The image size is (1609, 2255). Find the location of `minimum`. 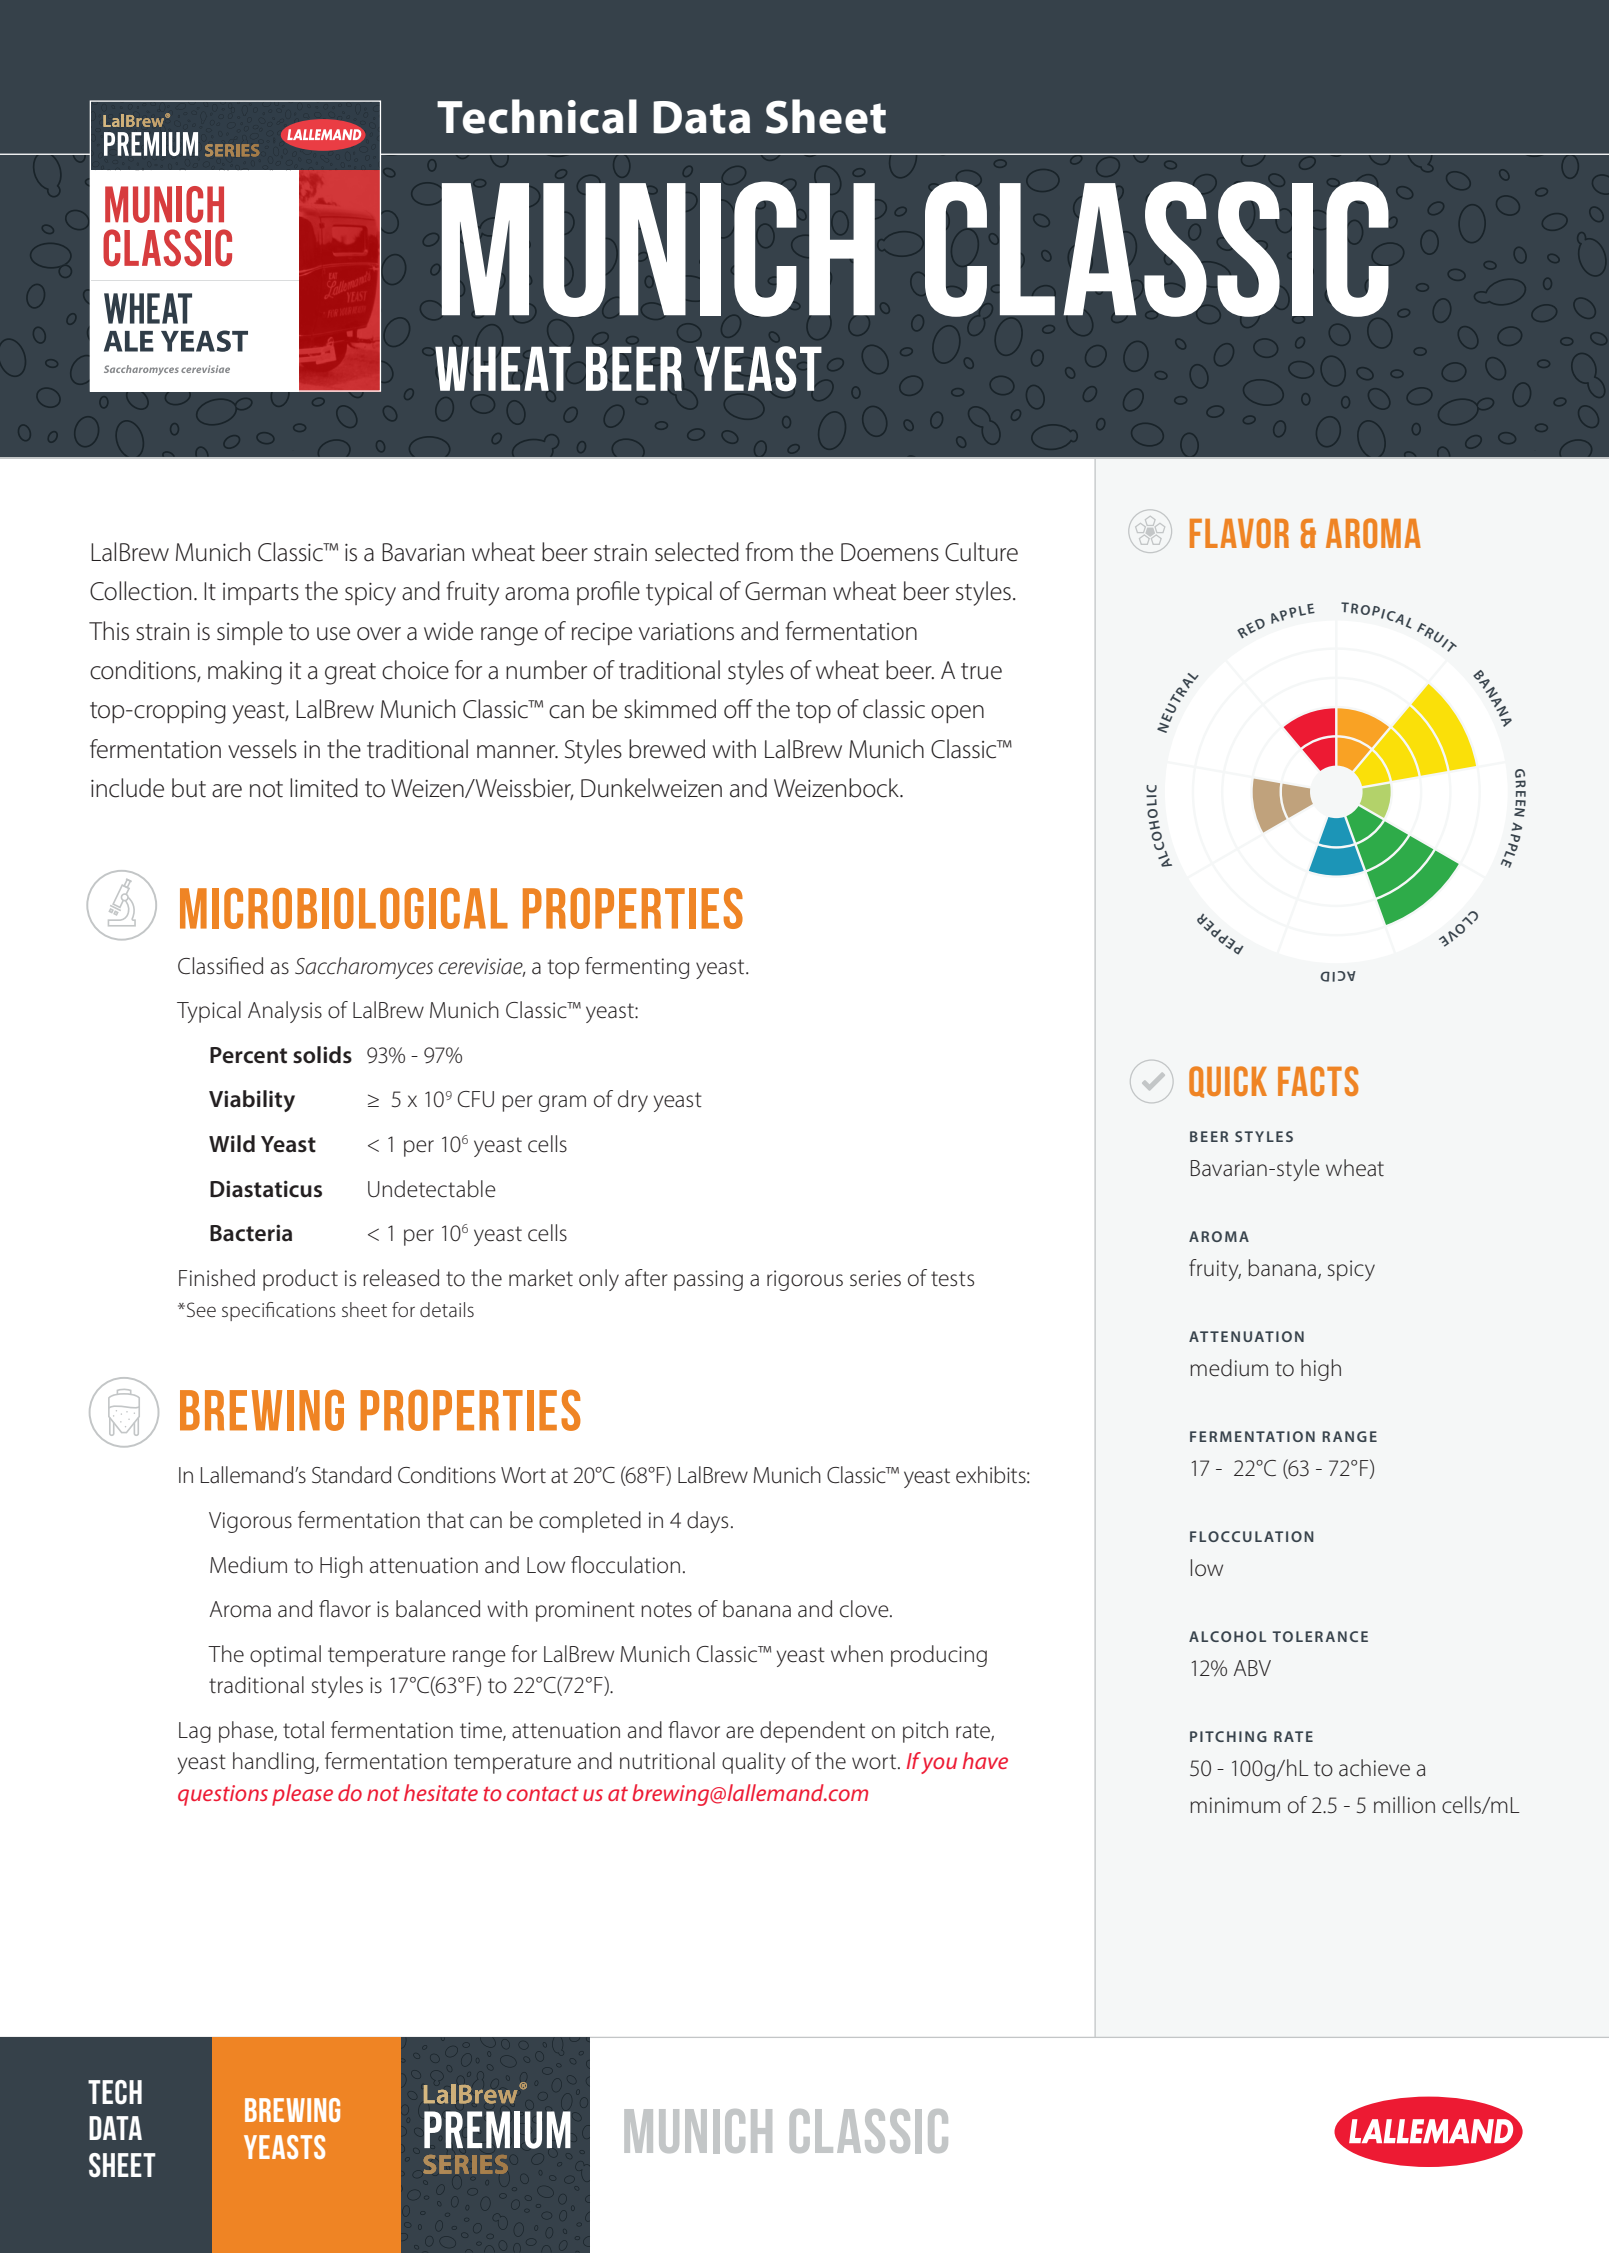

minimum is located at coordinates (1235, 1805).
